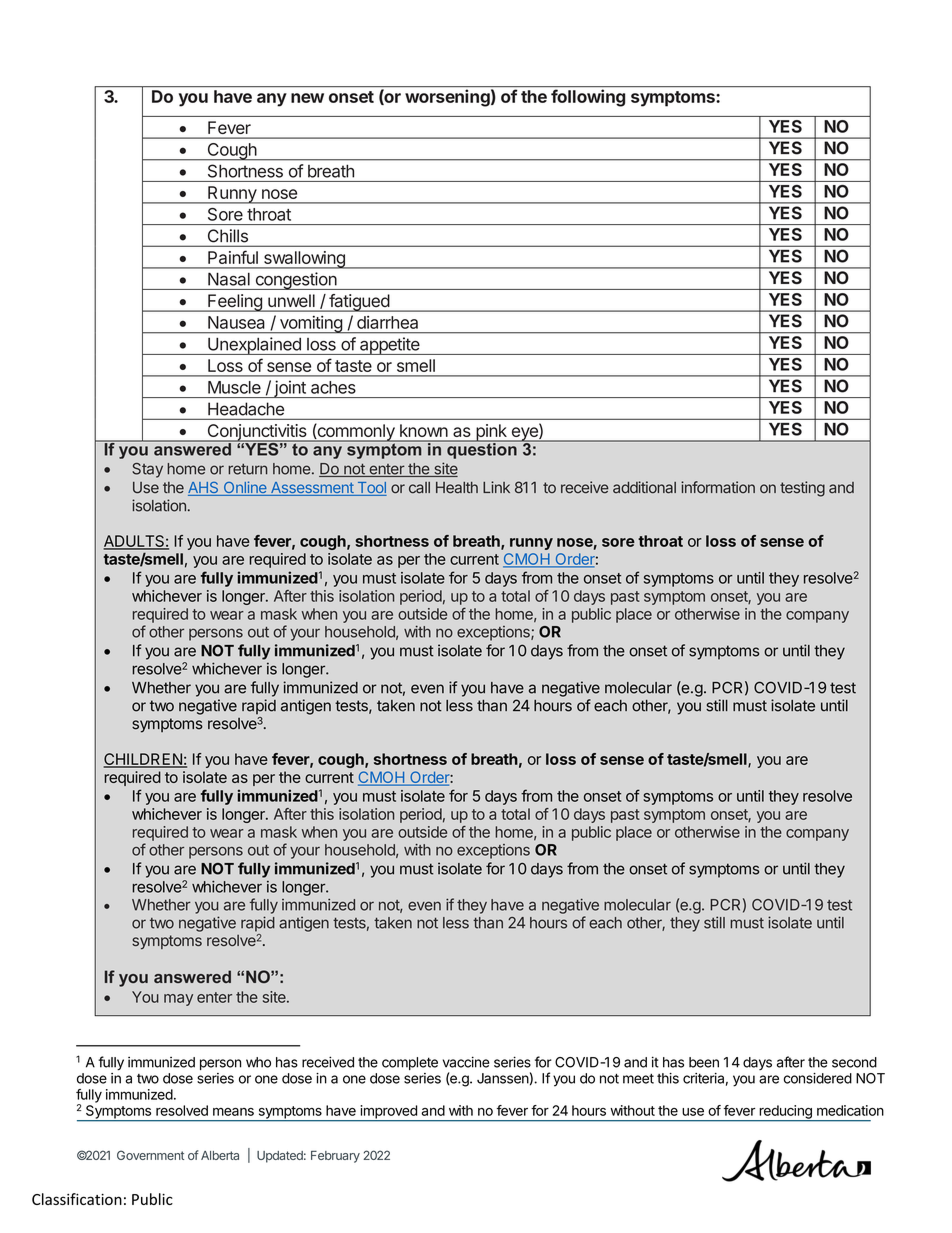 This screenshot has height=1233, width=952. I want to click on Muscle, so click(234, 387).
